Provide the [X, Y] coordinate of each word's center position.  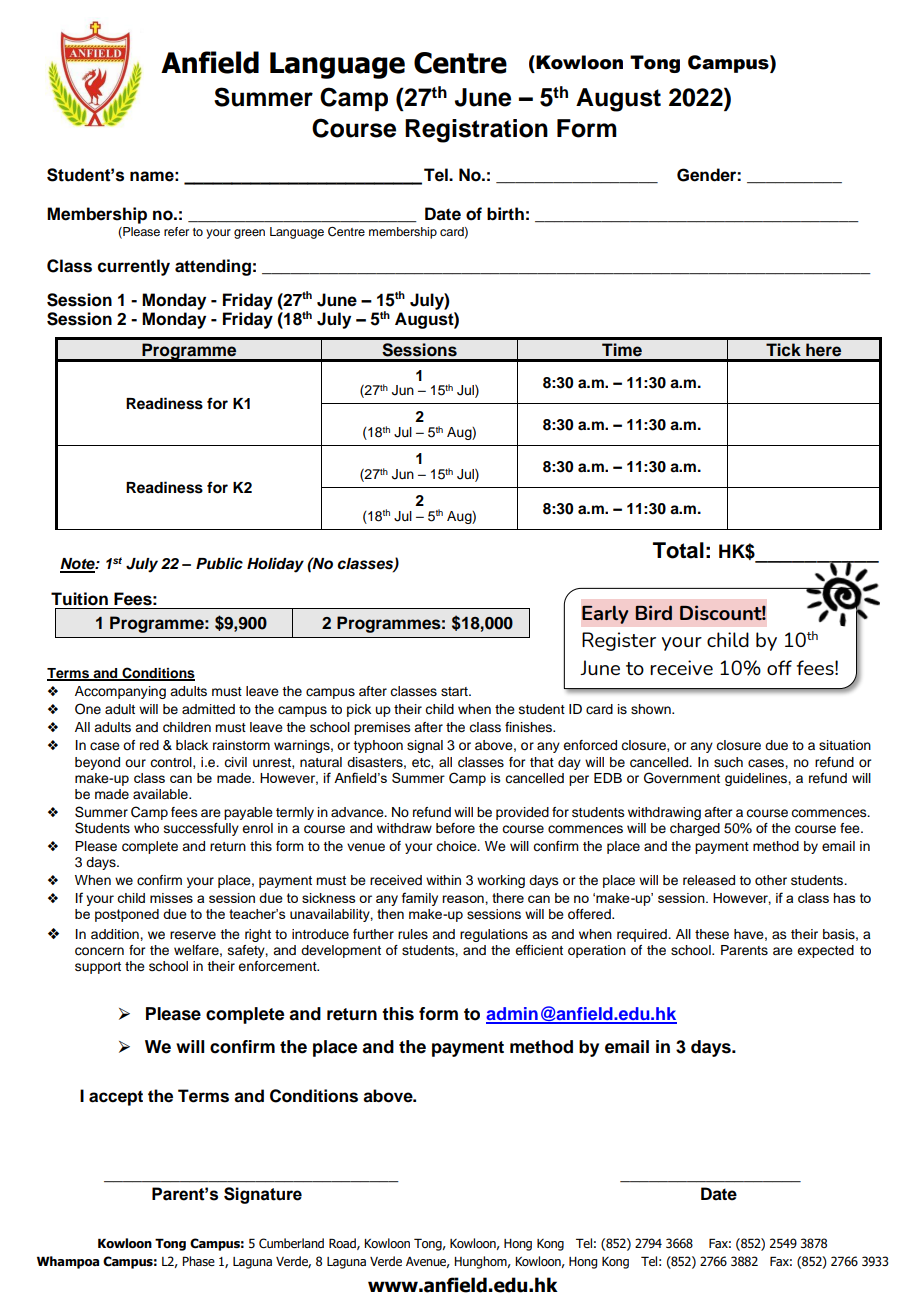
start [455, 692]
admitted [208, 709]
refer [176, 231]
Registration [476, 131]
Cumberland [291, 1243]
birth [505, 214]
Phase [198, 1261]
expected [825, 951]
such [728, 762]
